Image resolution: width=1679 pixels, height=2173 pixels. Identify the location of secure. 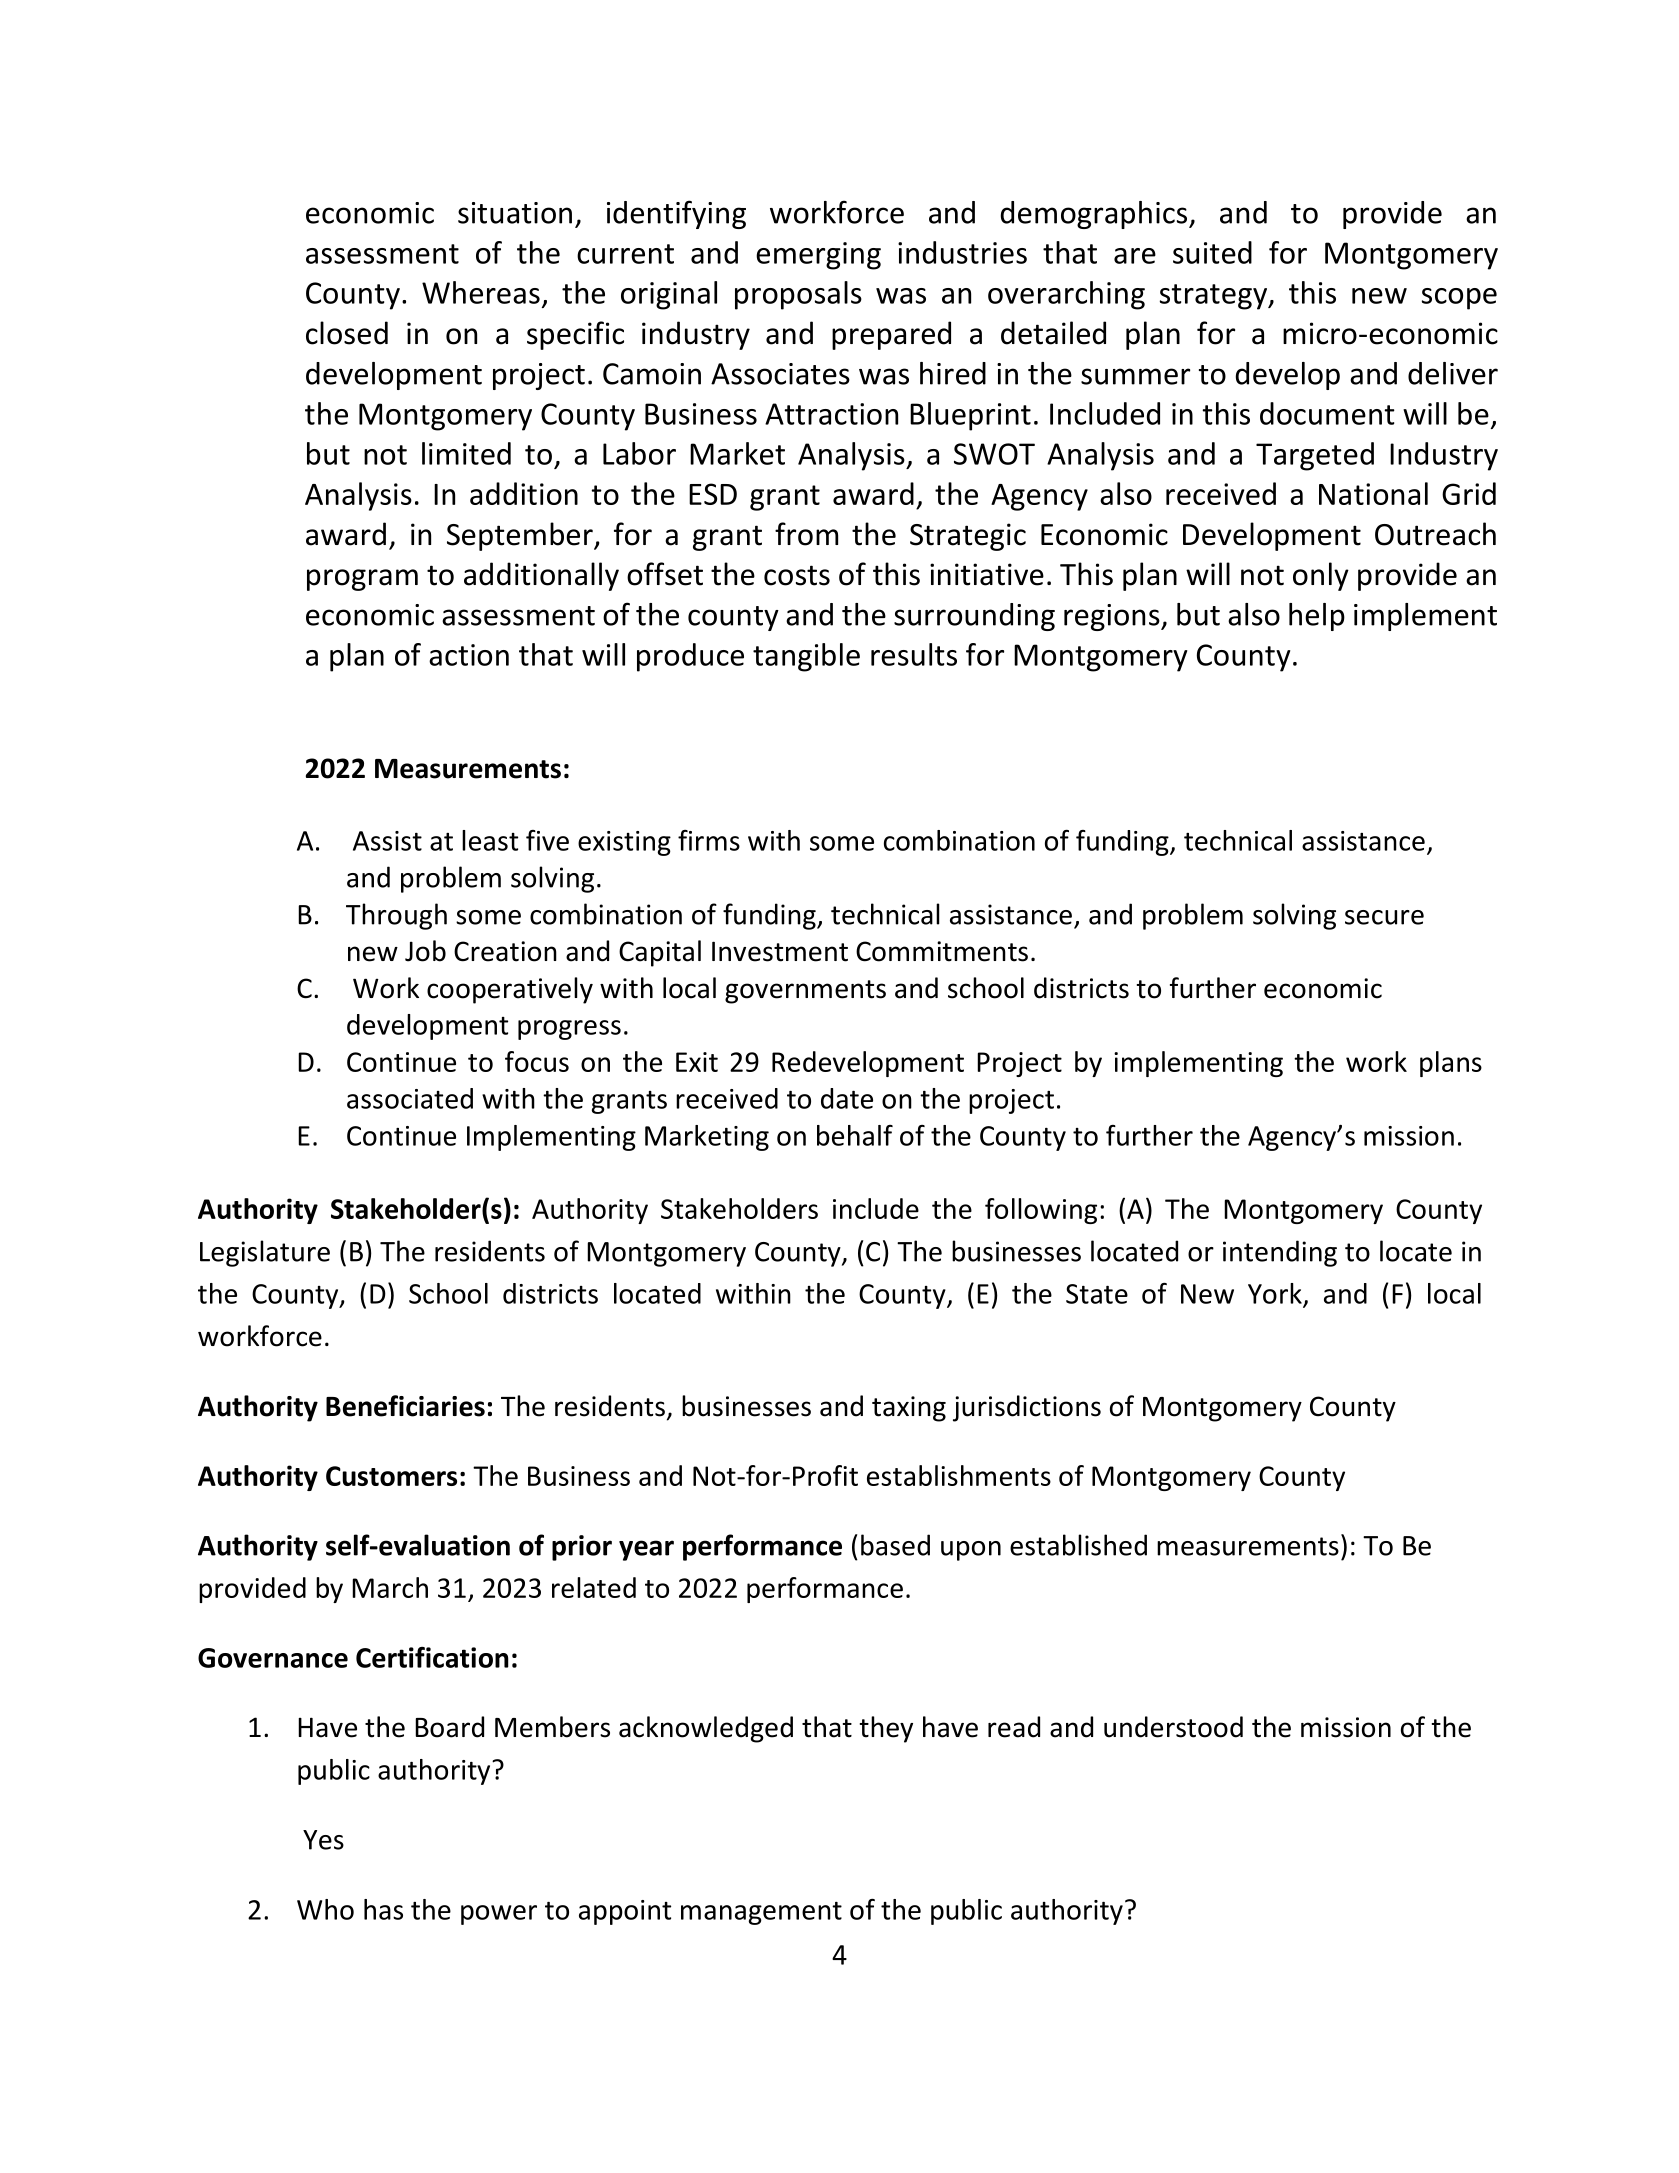
(1384, 917).
